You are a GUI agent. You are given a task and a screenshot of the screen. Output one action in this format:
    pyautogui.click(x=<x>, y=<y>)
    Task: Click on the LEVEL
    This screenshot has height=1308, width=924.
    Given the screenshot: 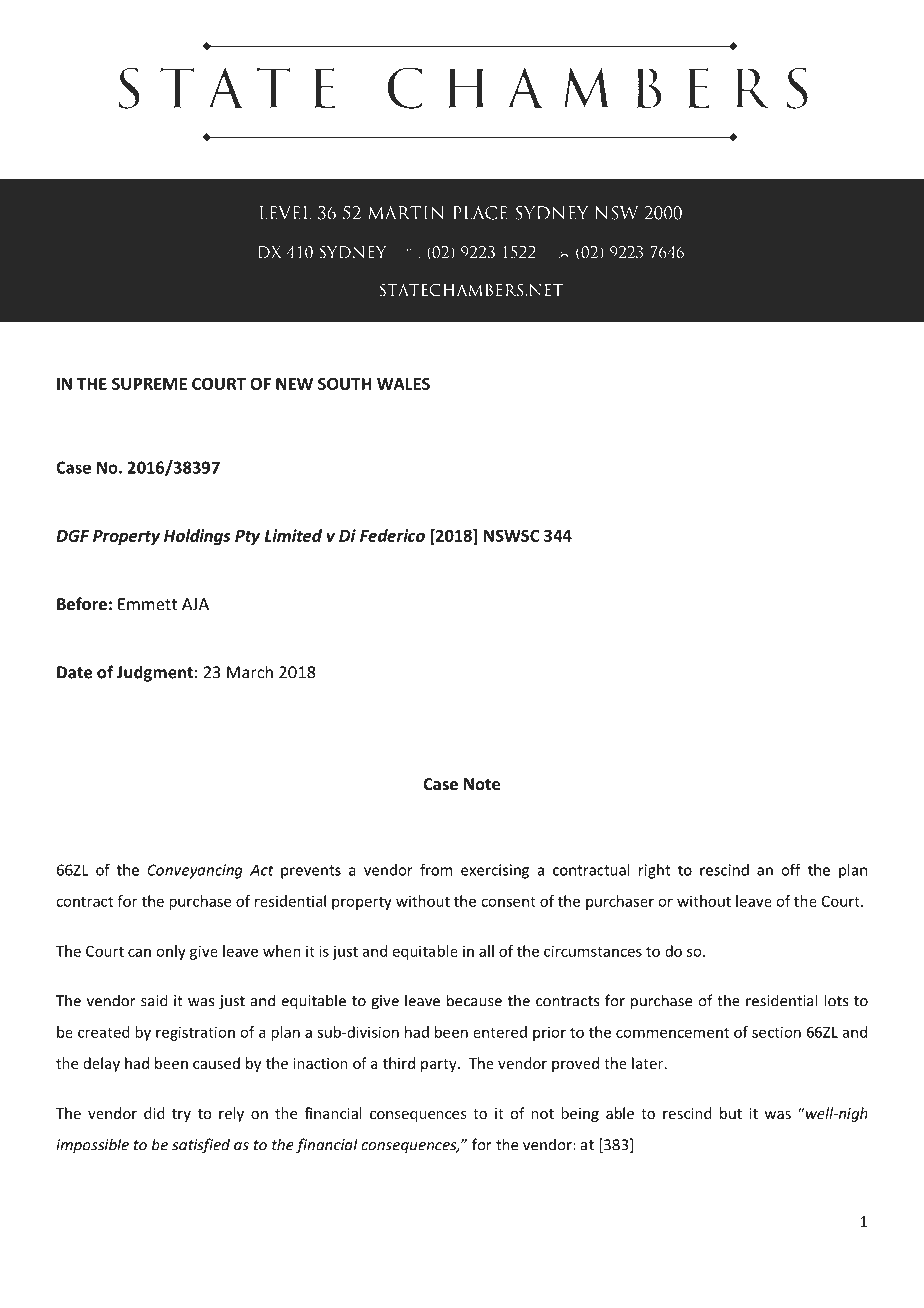 What is the action you would take?
    pyautogui.click(x=285, y=213)
